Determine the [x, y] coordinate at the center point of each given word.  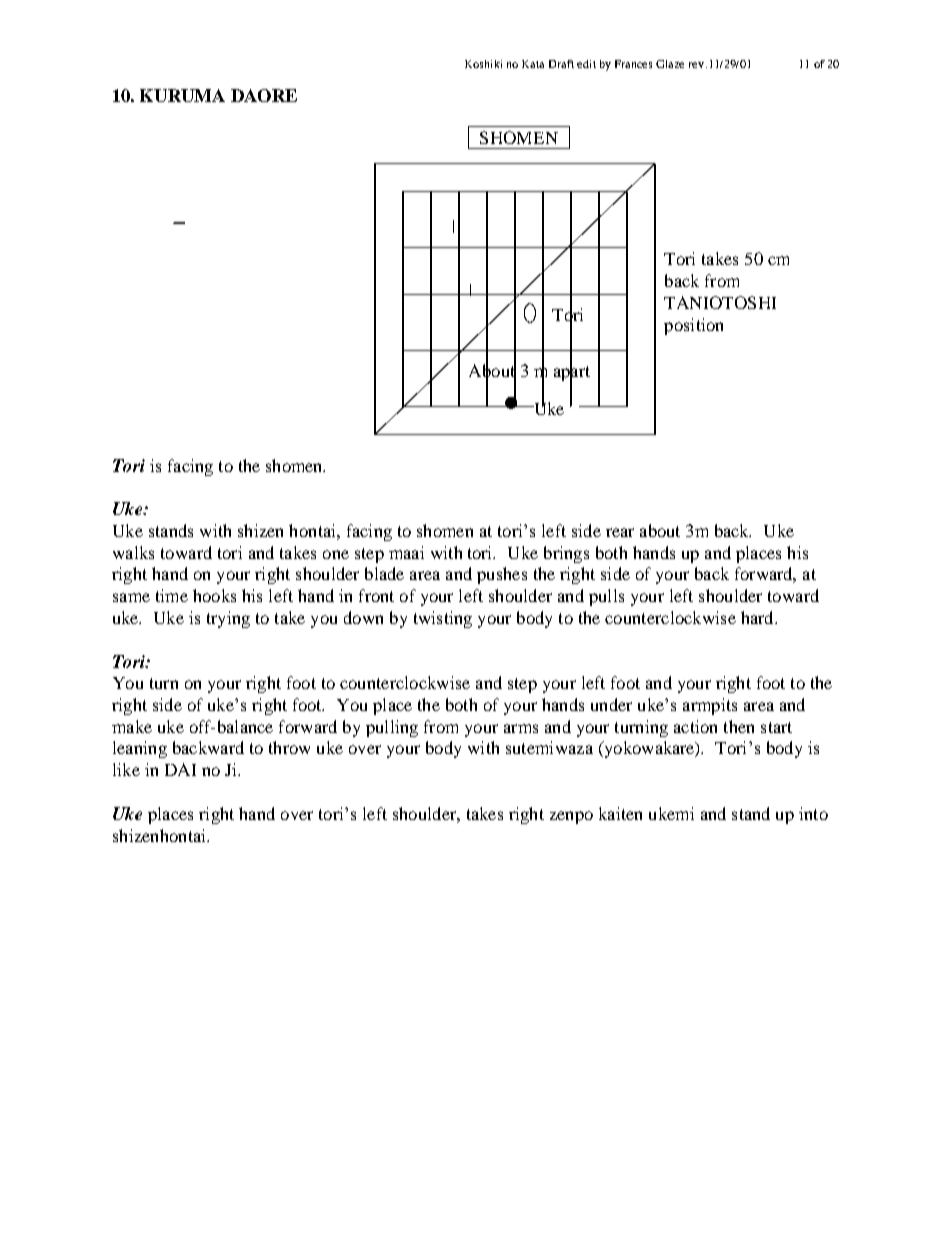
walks [133, 552]
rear [620, 532]
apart [572, 374]
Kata [533, 64]
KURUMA [182, 95]
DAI [180, 769]
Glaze [670, 64]
